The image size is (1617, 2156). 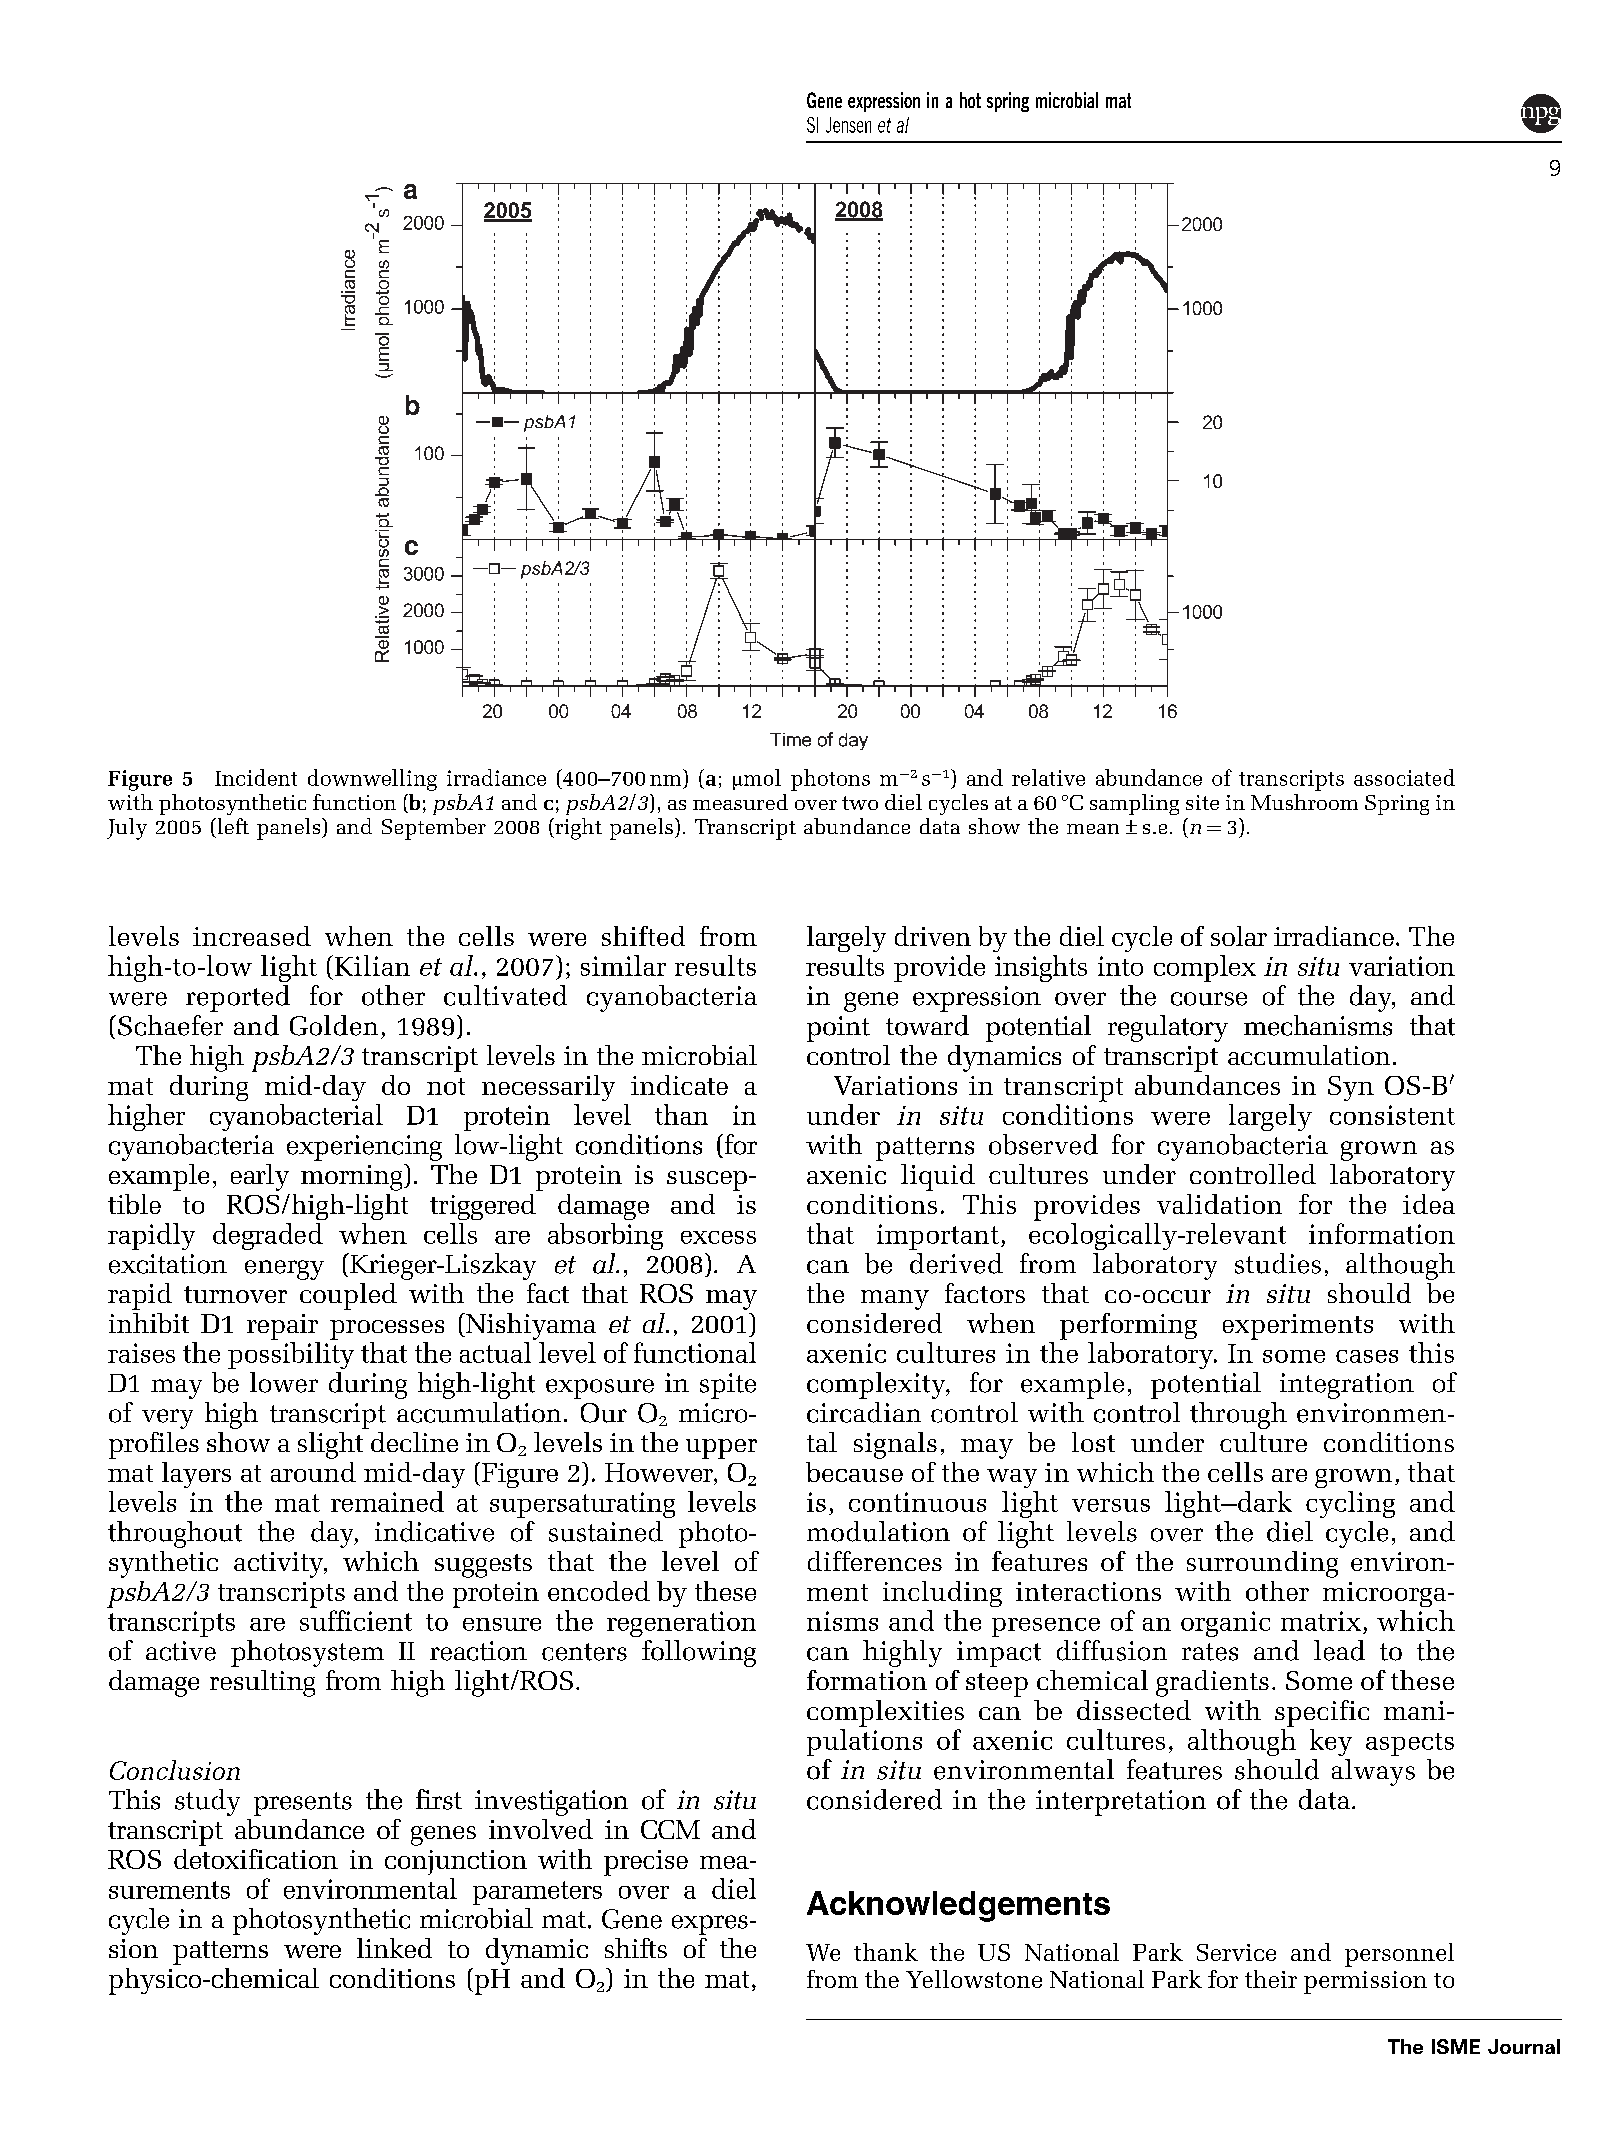 I want to click on consistent, so click(x=1392, y=1115).
